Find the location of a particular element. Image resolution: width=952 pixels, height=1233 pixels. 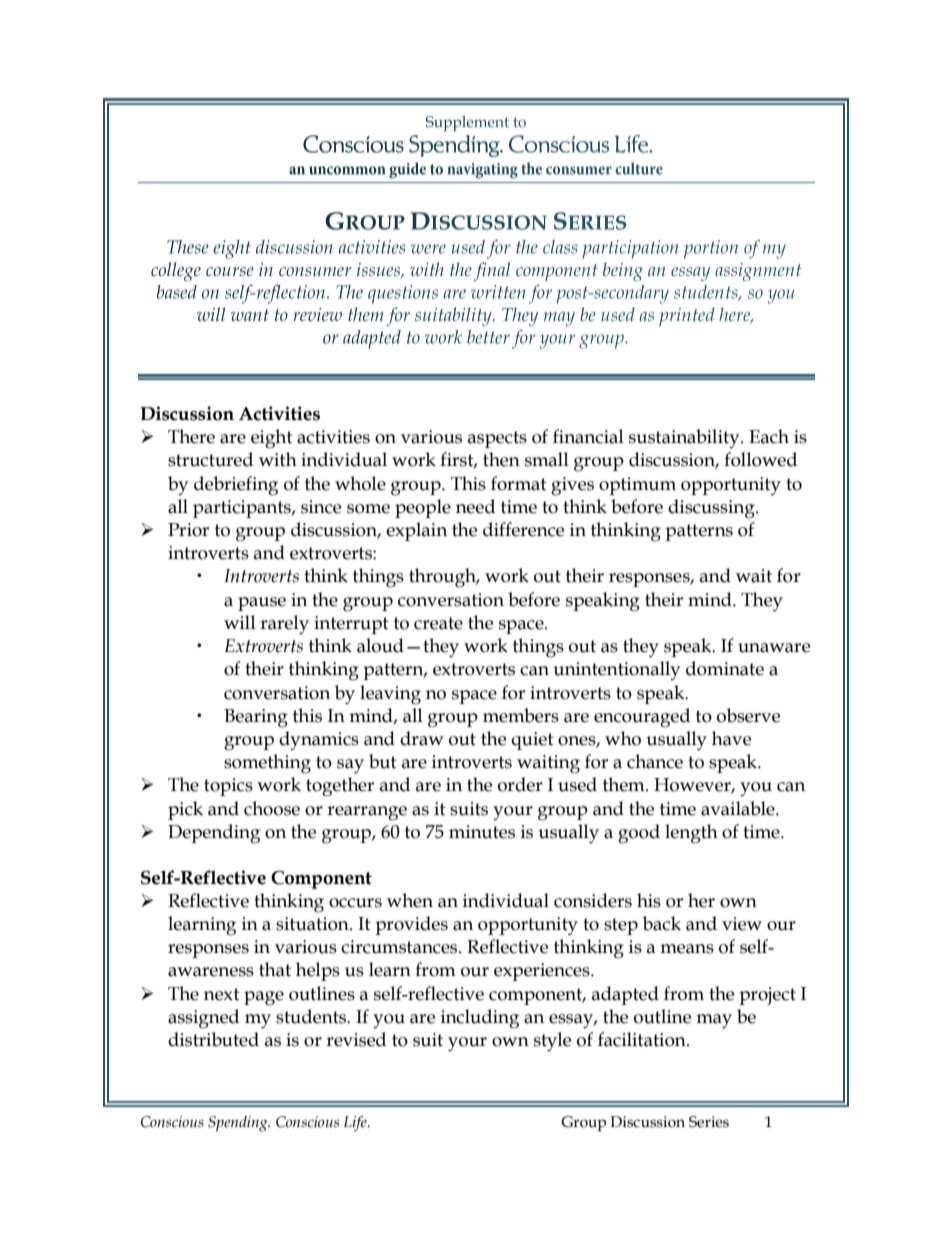

then is located at coordinates (501, 459).
